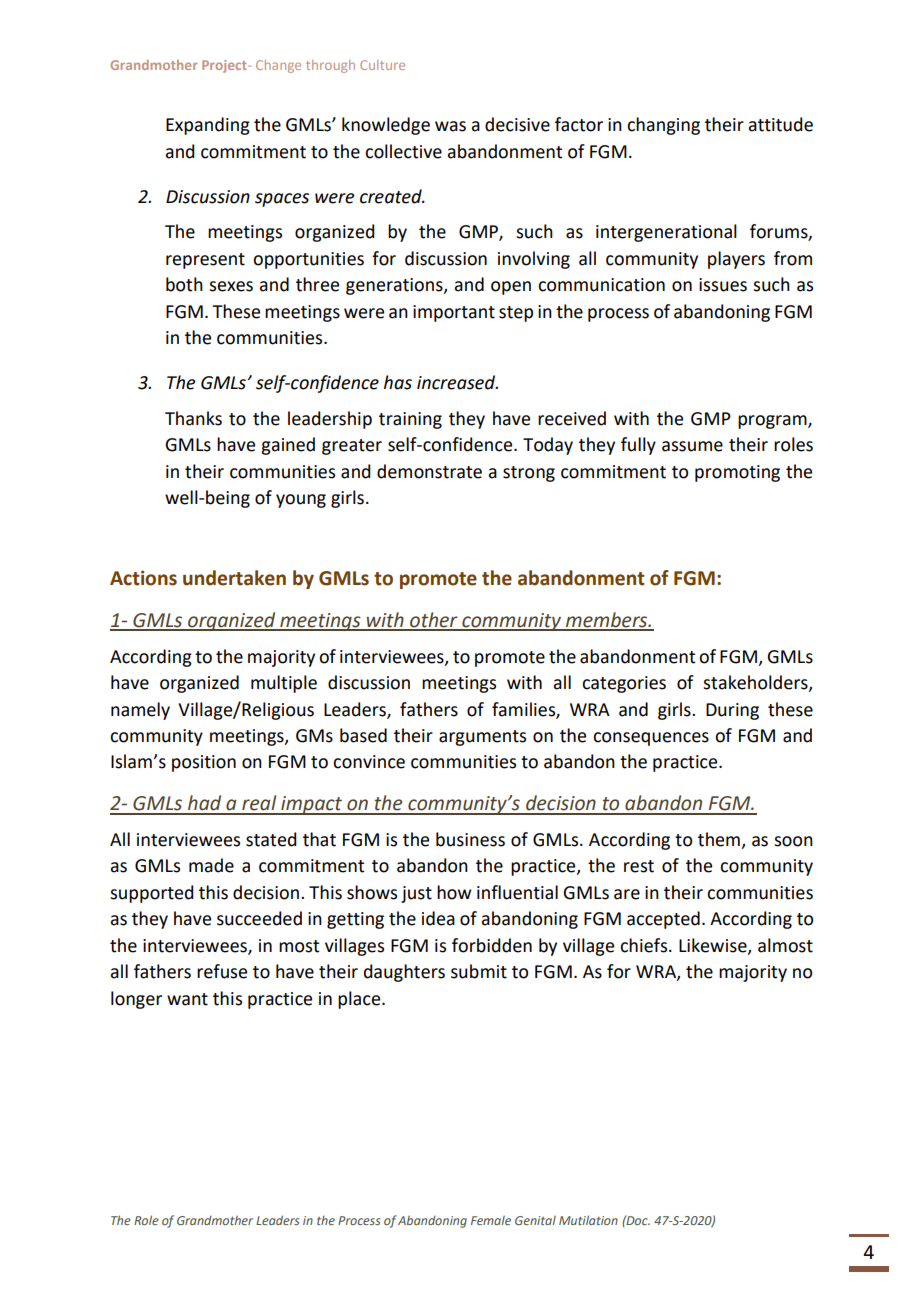 Image resolution: width=924 pixels, height=1308 pixels. Describe the element at coordinates (663, 126) in the screenshot. I see `changing` at that location.
